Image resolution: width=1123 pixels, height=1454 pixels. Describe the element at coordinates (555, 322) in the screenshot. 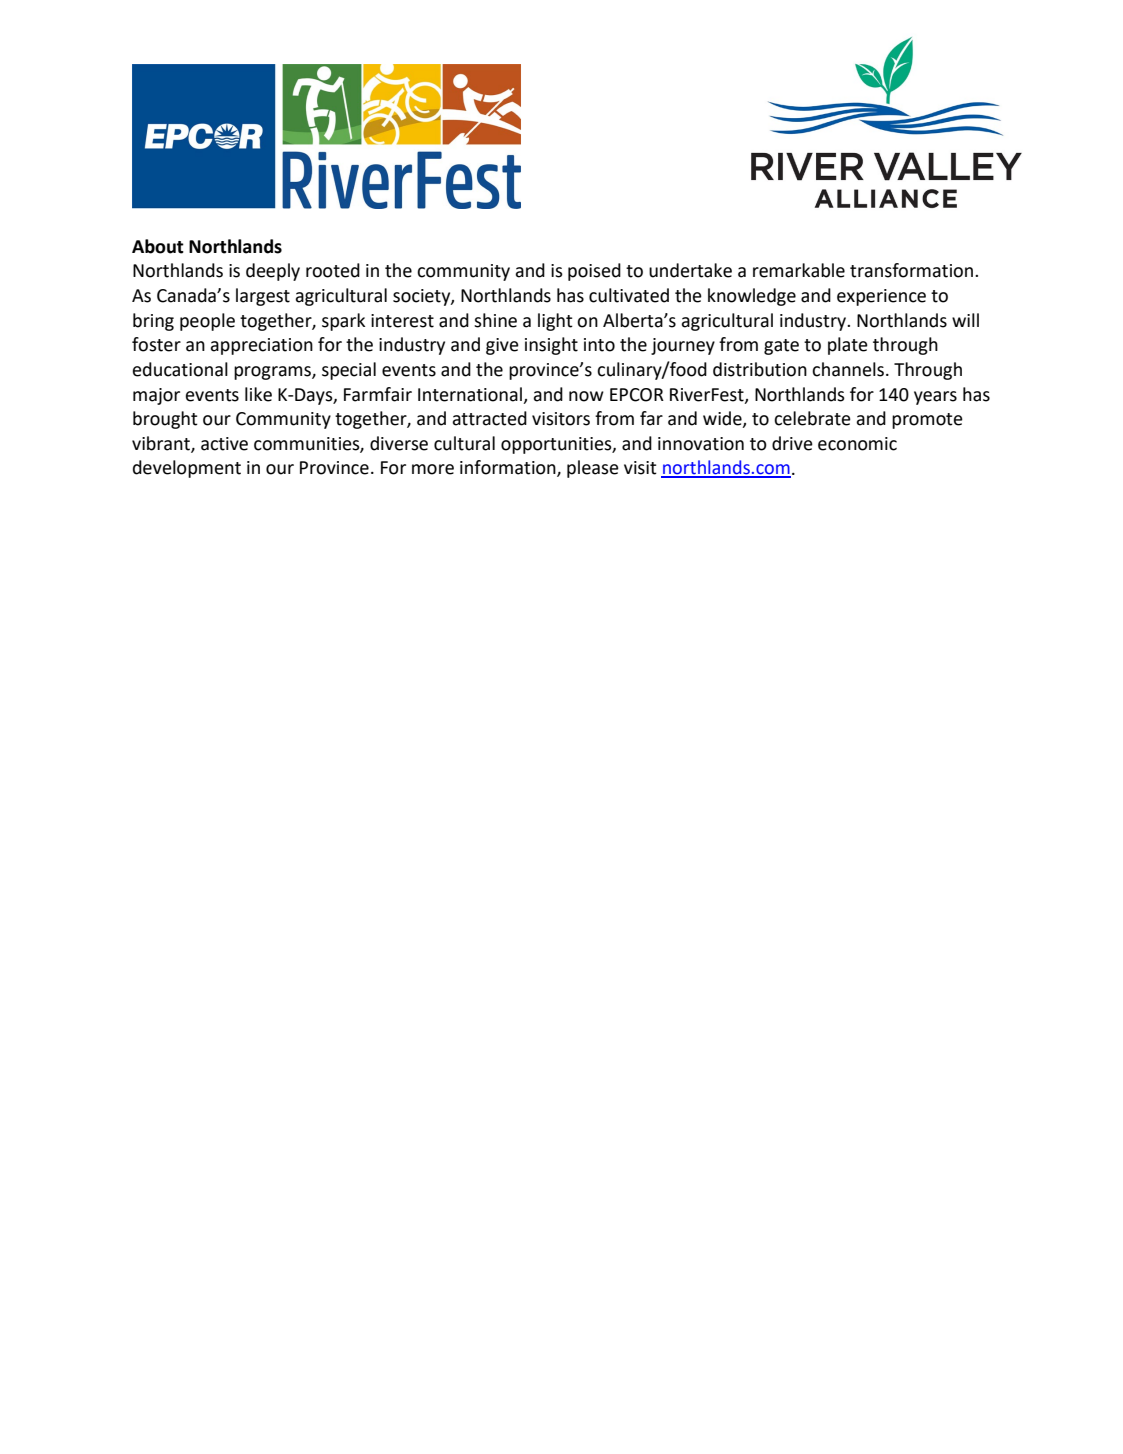

I see `light` at that location.
